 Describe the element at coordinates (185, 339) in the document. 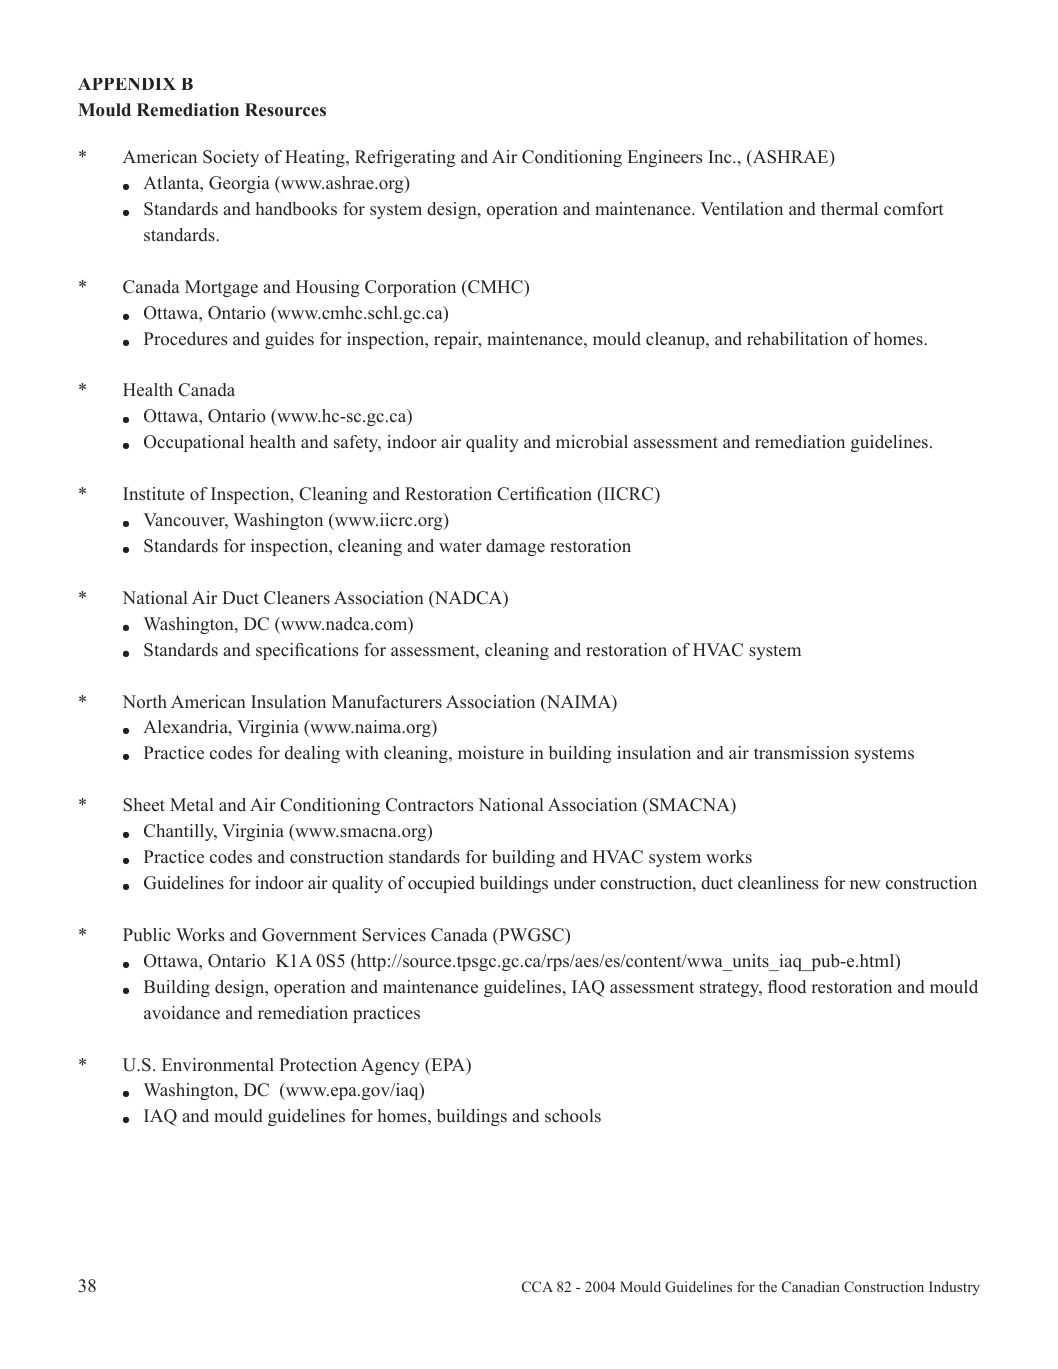

I see `Procedures` at that location.
